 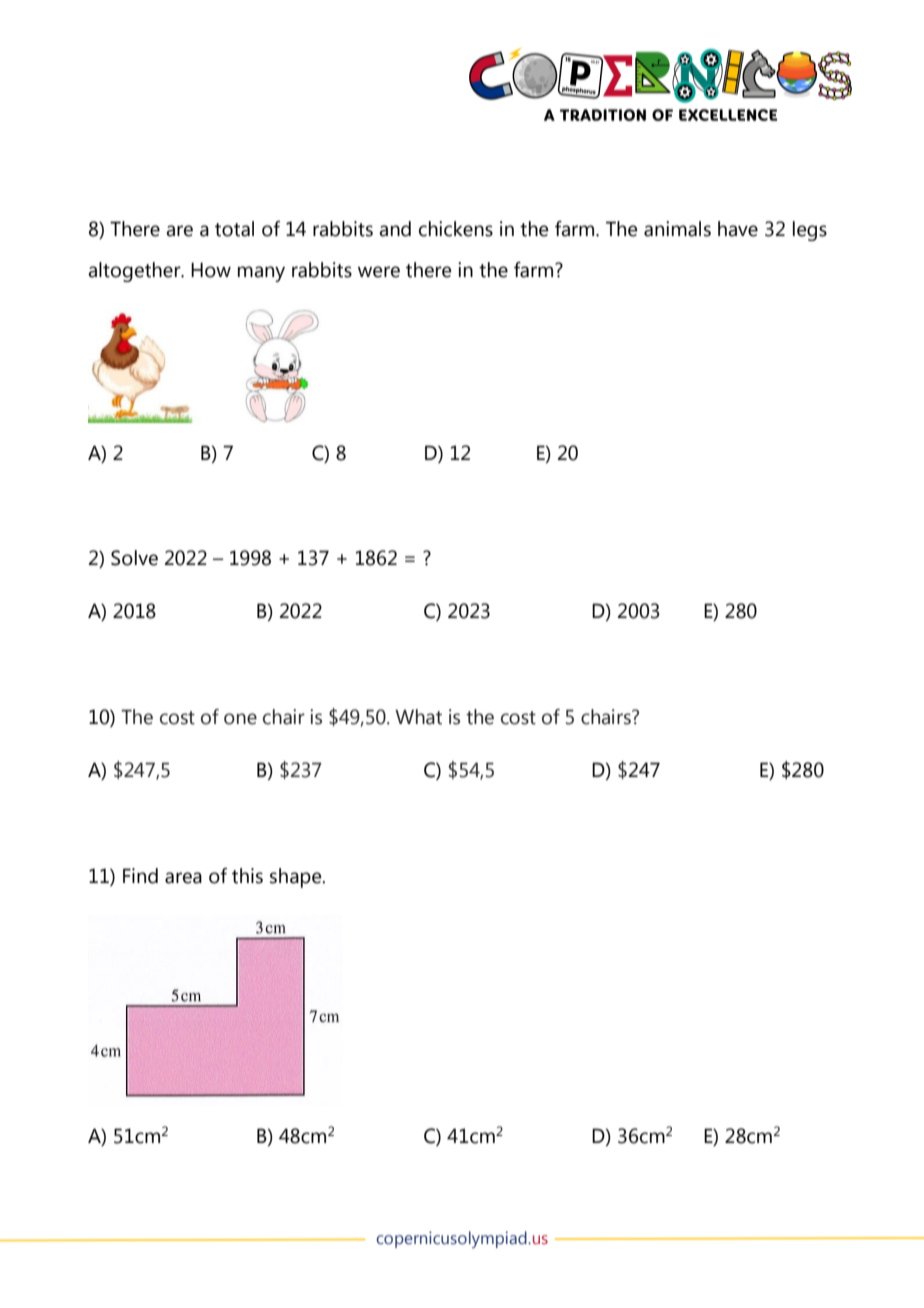 I want to click on chickens, so click(x=456, y=229).
